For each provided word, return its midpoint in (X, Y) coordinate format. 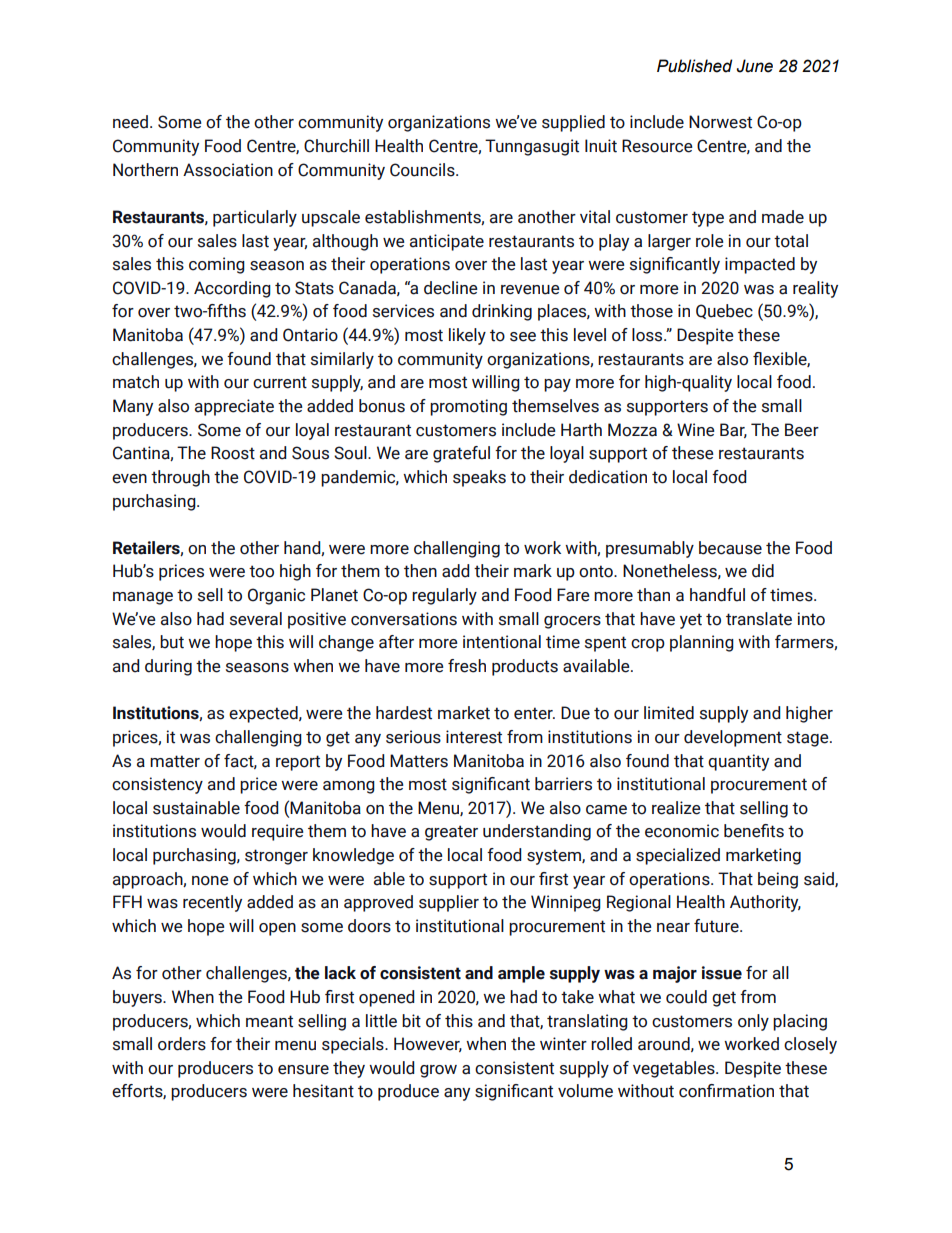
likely (467, 336)
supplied (573, 123)
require (278, 832)
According (232, 289)
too (261, 571)
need (130, 122)
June (754, 66)
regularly (444, 596)
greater (451, 833)
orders (182, 1044)
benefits (754, 831)
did (763, 571)
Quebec (724, 311)
